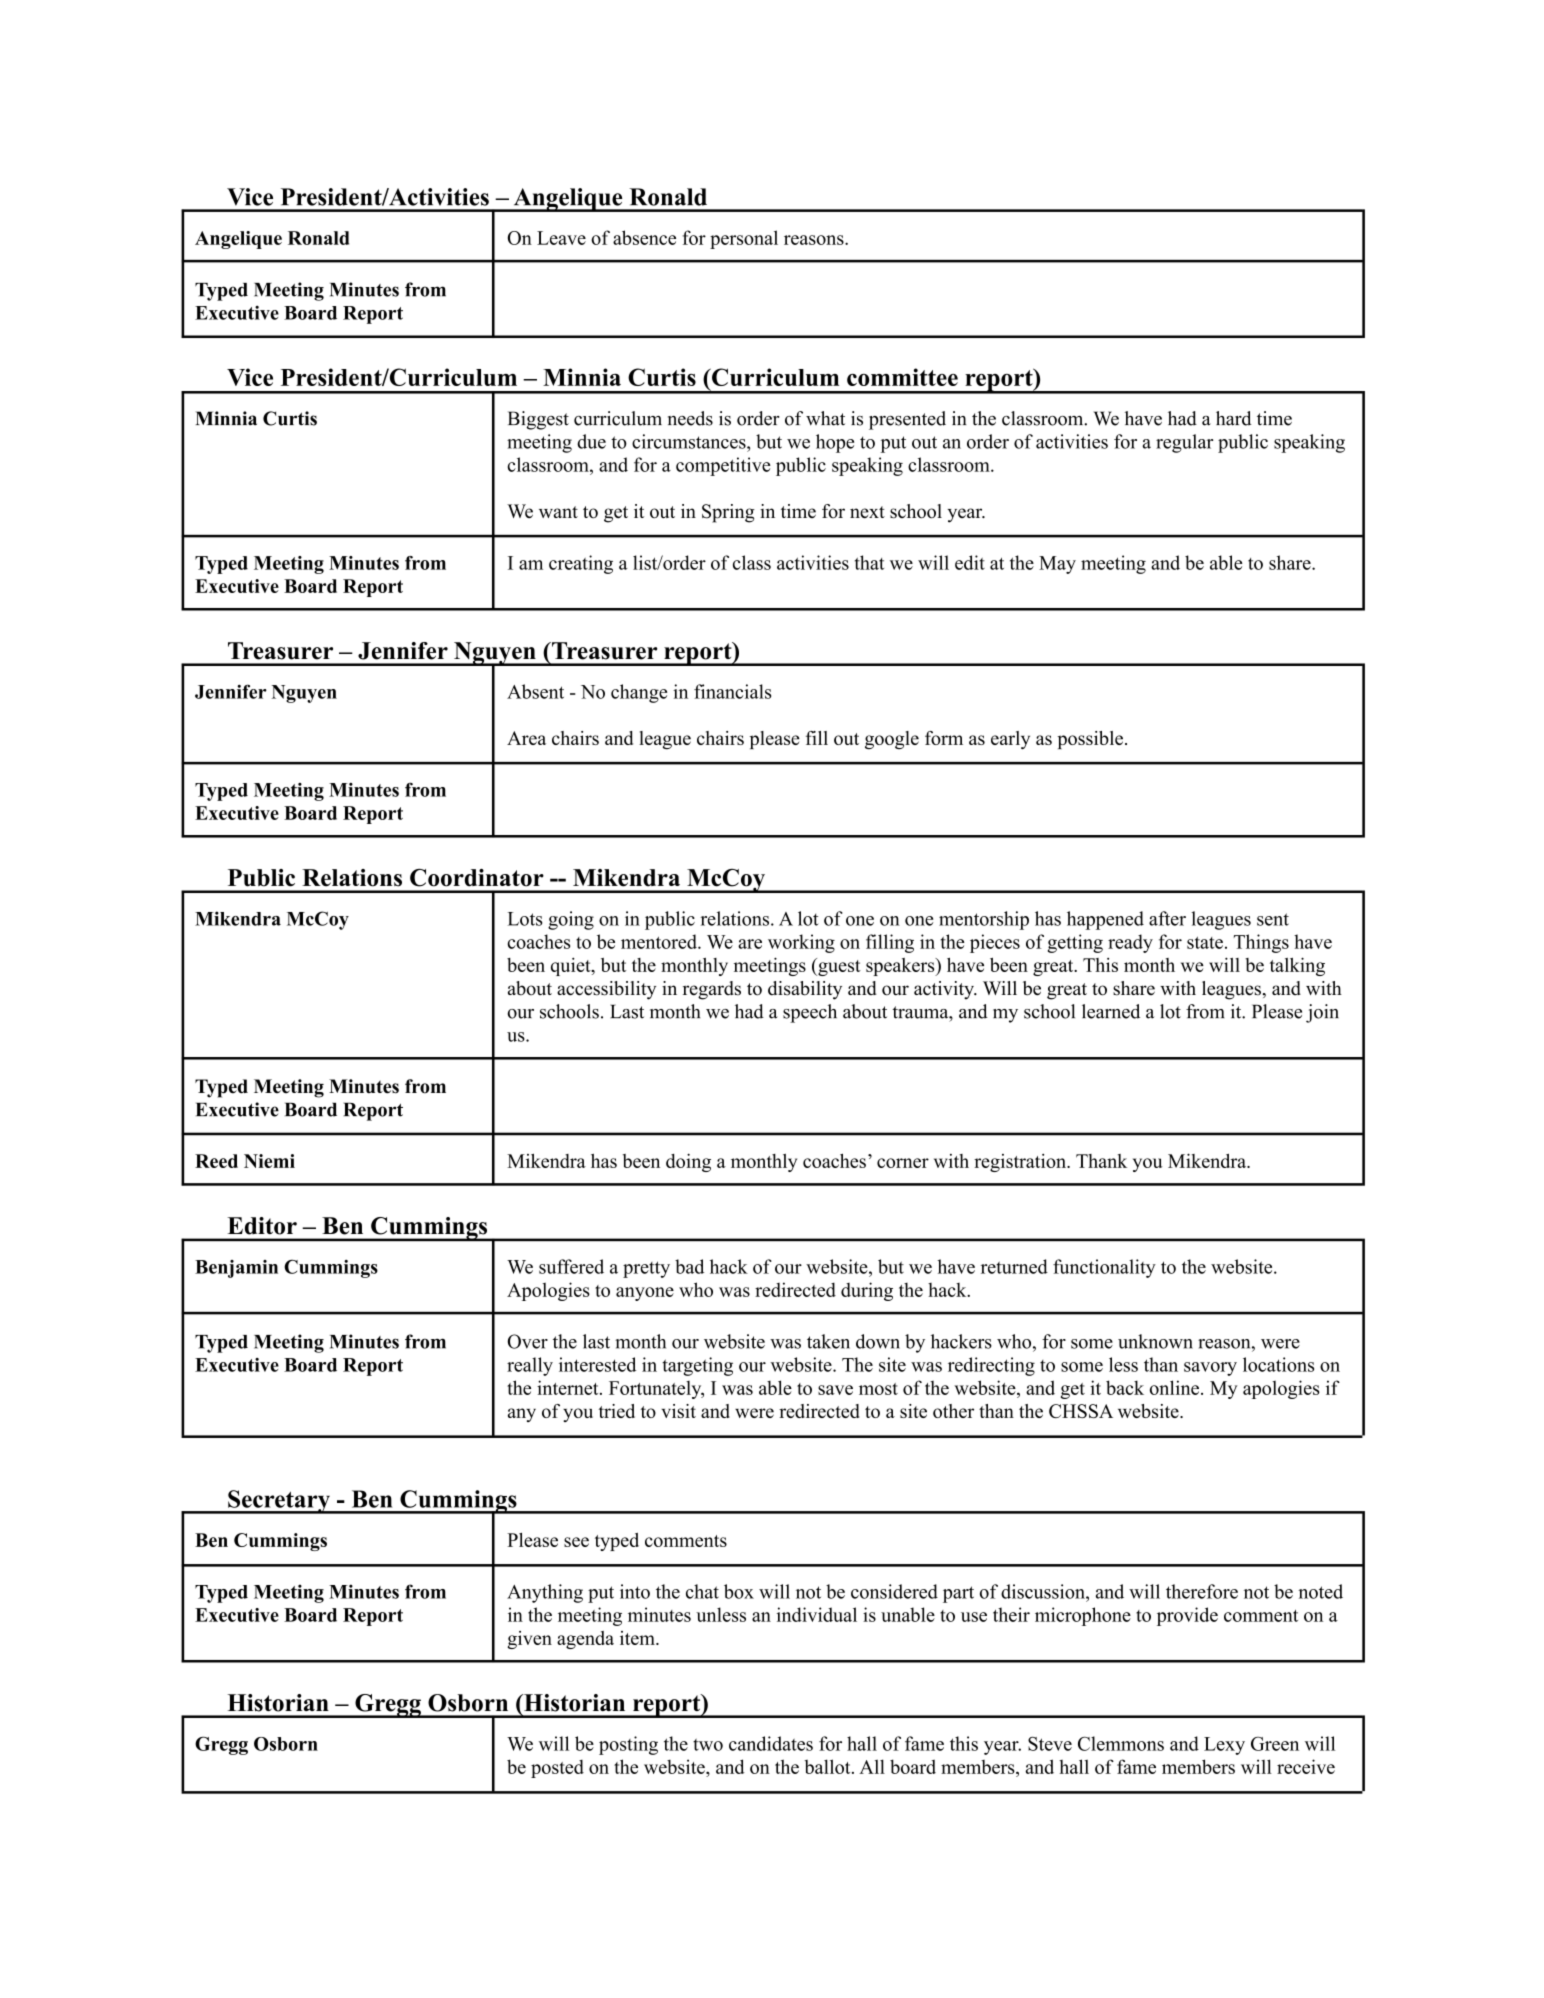 This screenshot has width=1544, height=1998. What do you see at coordinates (744, 239) in the screenshot?
I see `personal` at bounding box center [744, 239].
